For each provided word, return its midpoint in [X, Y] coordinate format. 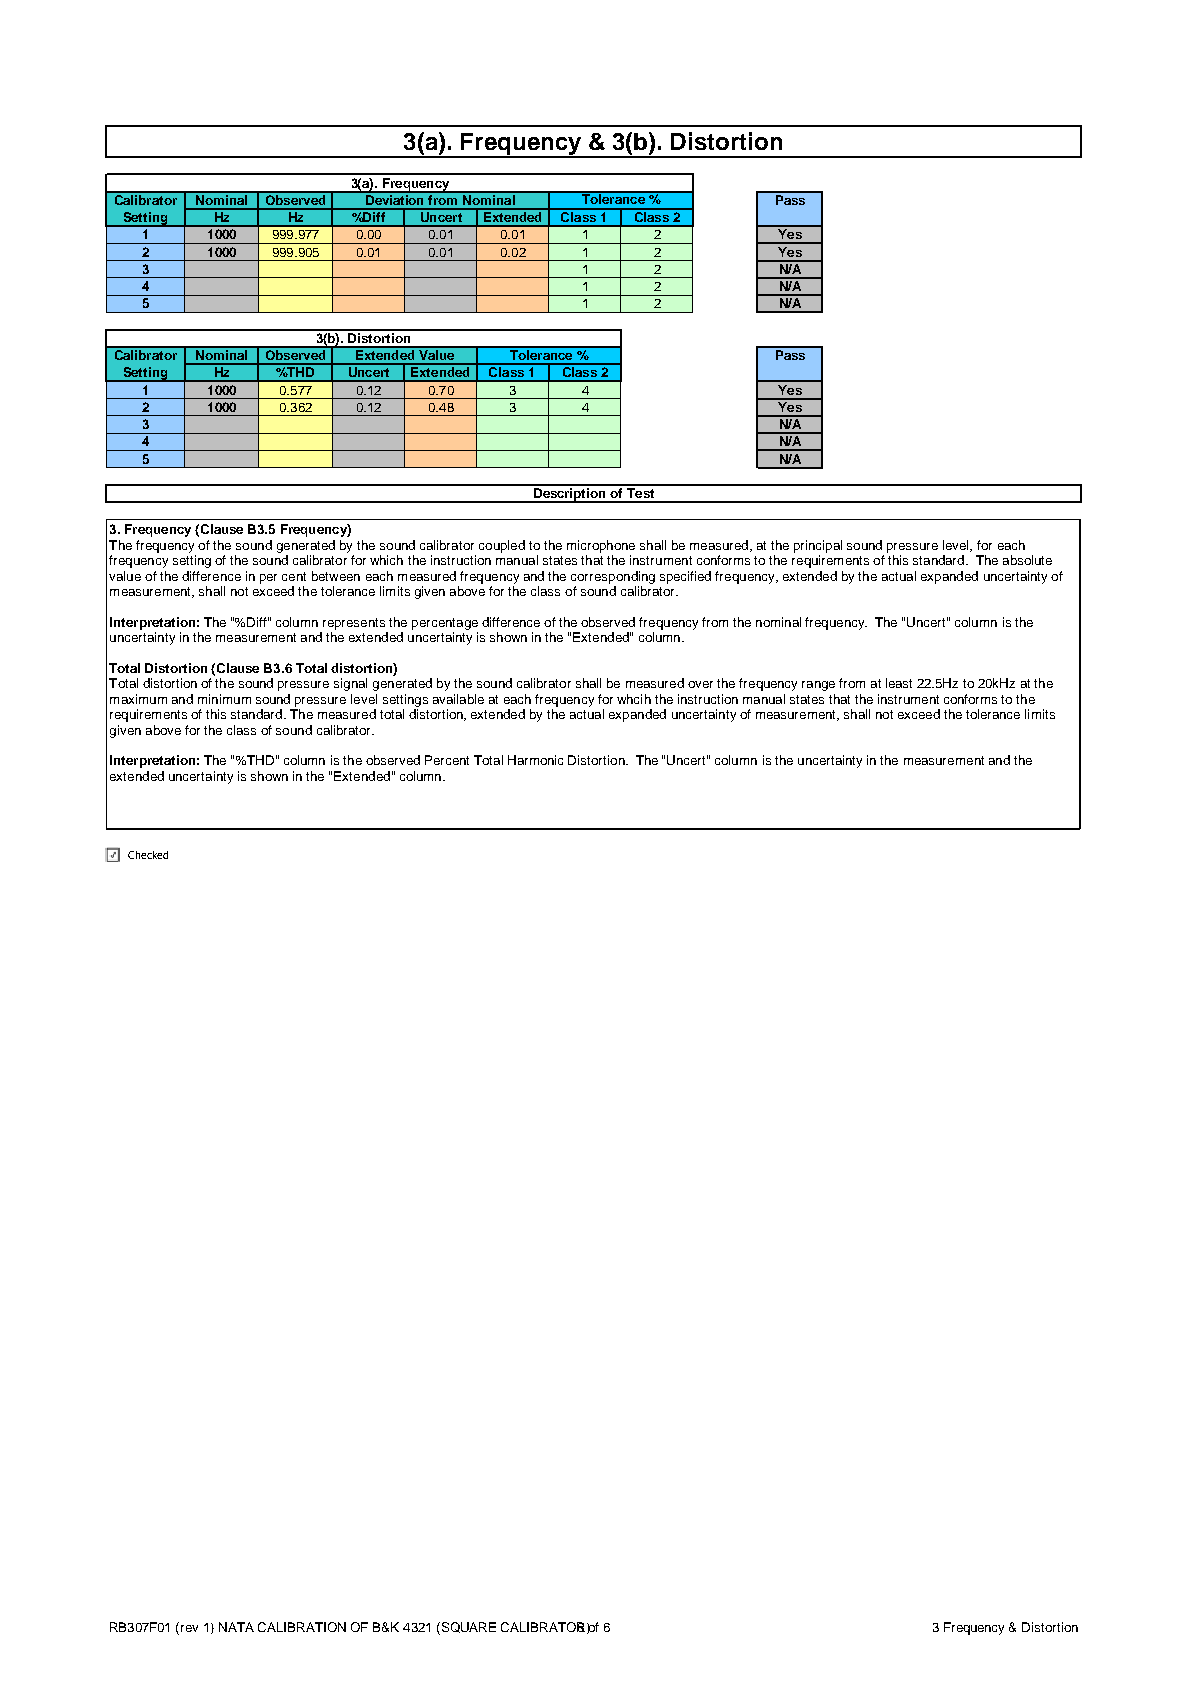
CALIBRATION [302, 1627]
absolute [1027, 560]
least [899, 683]
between [336, 576]
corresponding [613, 577]
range [818, 686]
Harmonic [535, 760]
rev [189, 1628]
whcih [634, 699]
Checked [148, 855]
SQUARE [469, 1627]
